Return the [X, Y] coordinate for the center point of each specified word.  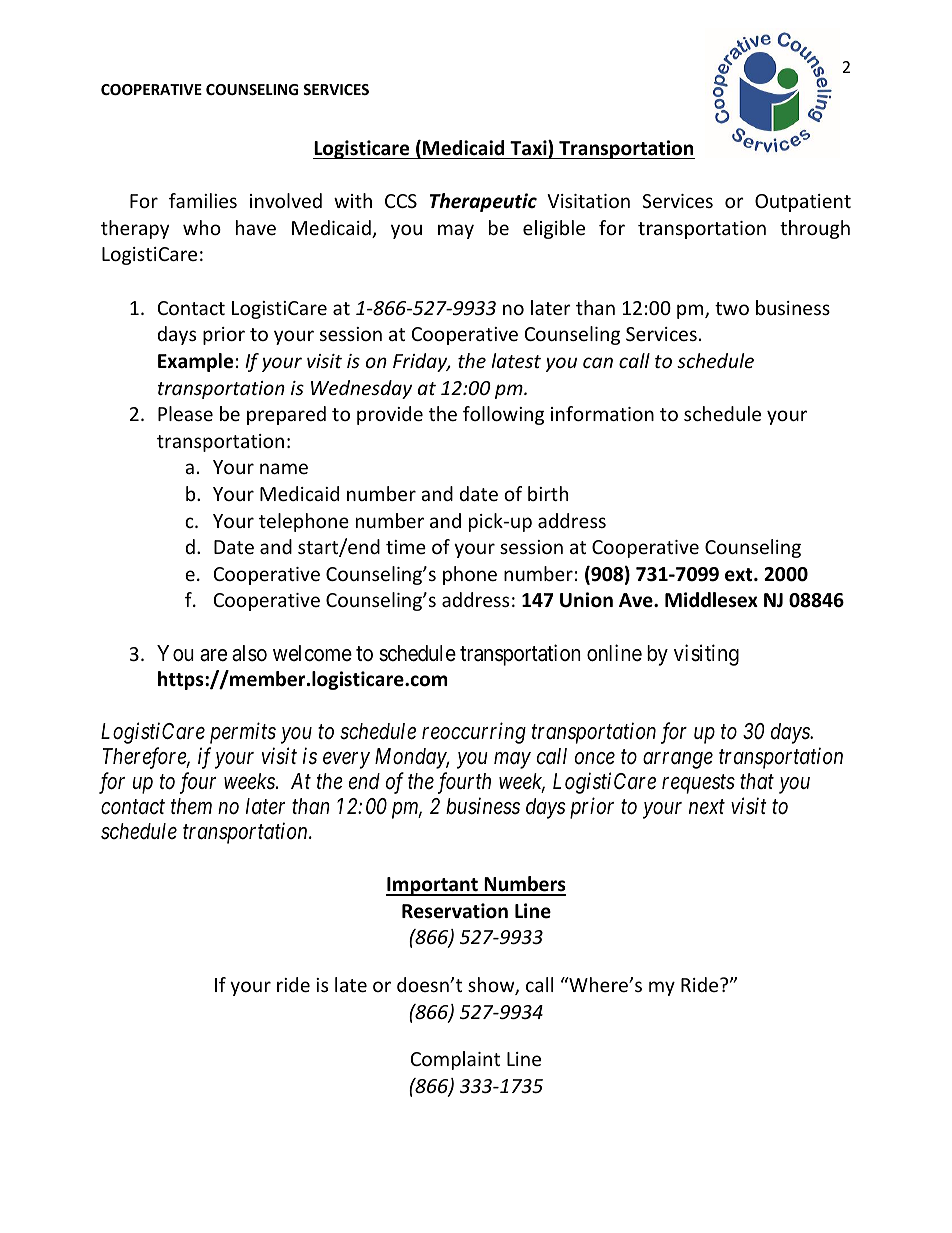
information [602, 413]
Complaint [455, 1060]
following [503, 415]
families [203, 200]
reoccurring [474, 733]
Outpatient [803, 203]
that [757, 781]
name [284, 468]
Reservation [455, 911]
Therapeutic [483, 202]
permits [243, 733]
